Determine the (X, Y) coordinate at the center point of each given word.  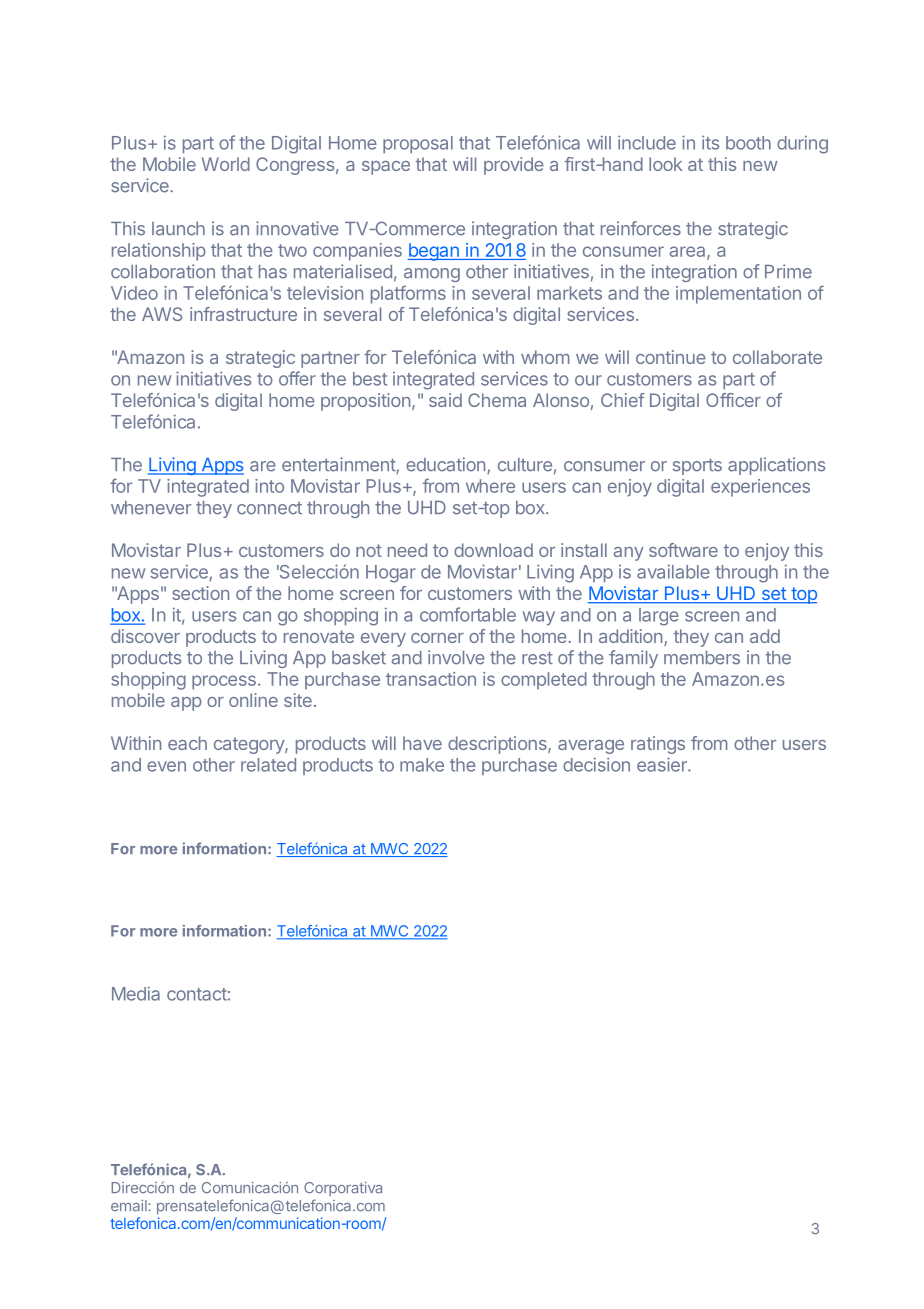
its (710, 142)
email (130, 1206)
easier (663, 764)
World (226, 164)
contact (197, 994)
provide (514, 166)
